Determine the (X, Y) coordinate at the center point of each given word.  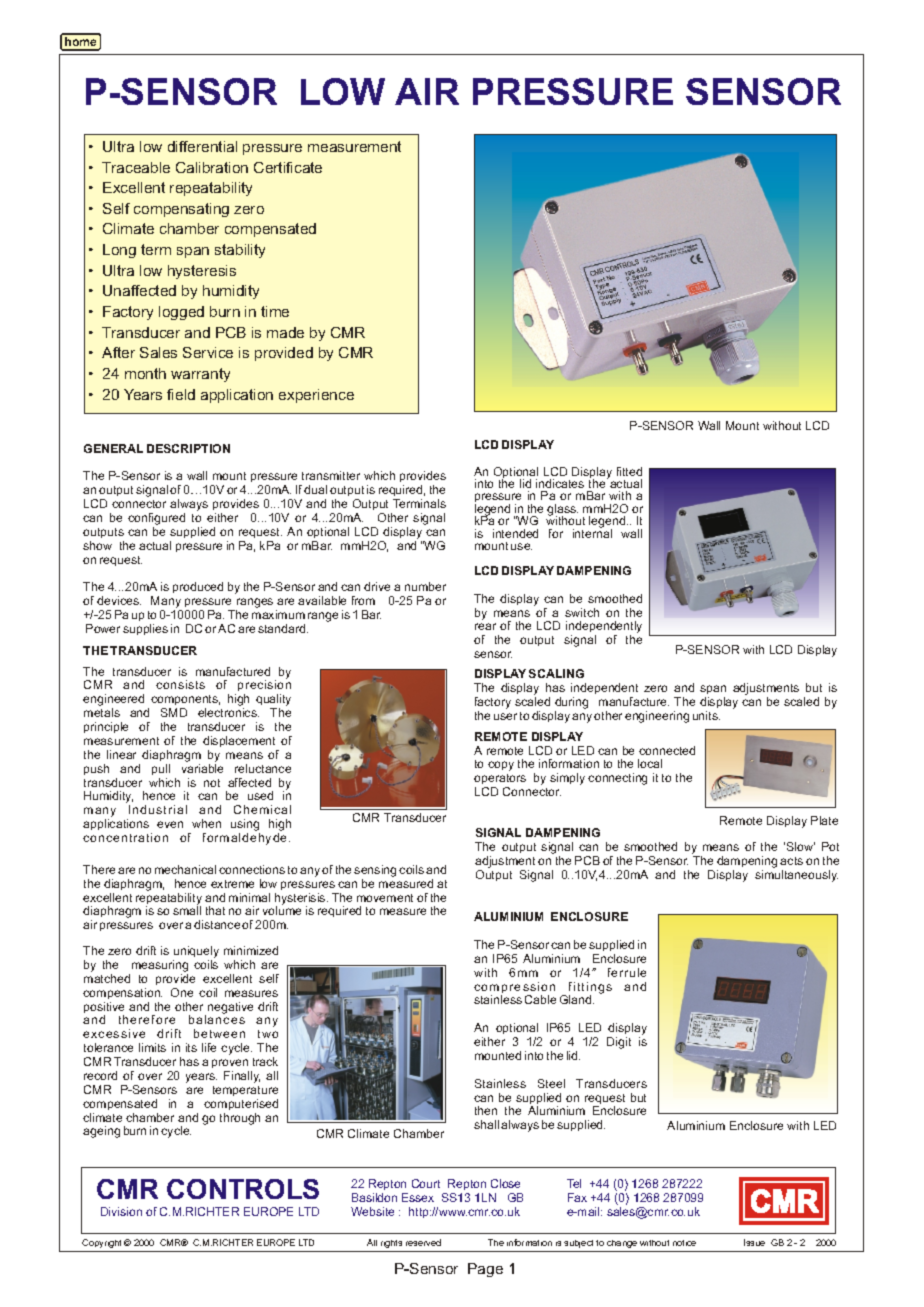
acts (791, 861)
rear (485, 626)
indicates (560, 483)
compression (514, 989)
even (170, 824)
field (181, 394)
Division (121, 1211)
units (706, 715)
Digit (619, 1043)
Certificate (288, 167)
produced (198, 587)
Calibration (212, 167)
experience (316, 396)
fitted (629, 471)
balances (217, 1019)
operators (500, 781)
